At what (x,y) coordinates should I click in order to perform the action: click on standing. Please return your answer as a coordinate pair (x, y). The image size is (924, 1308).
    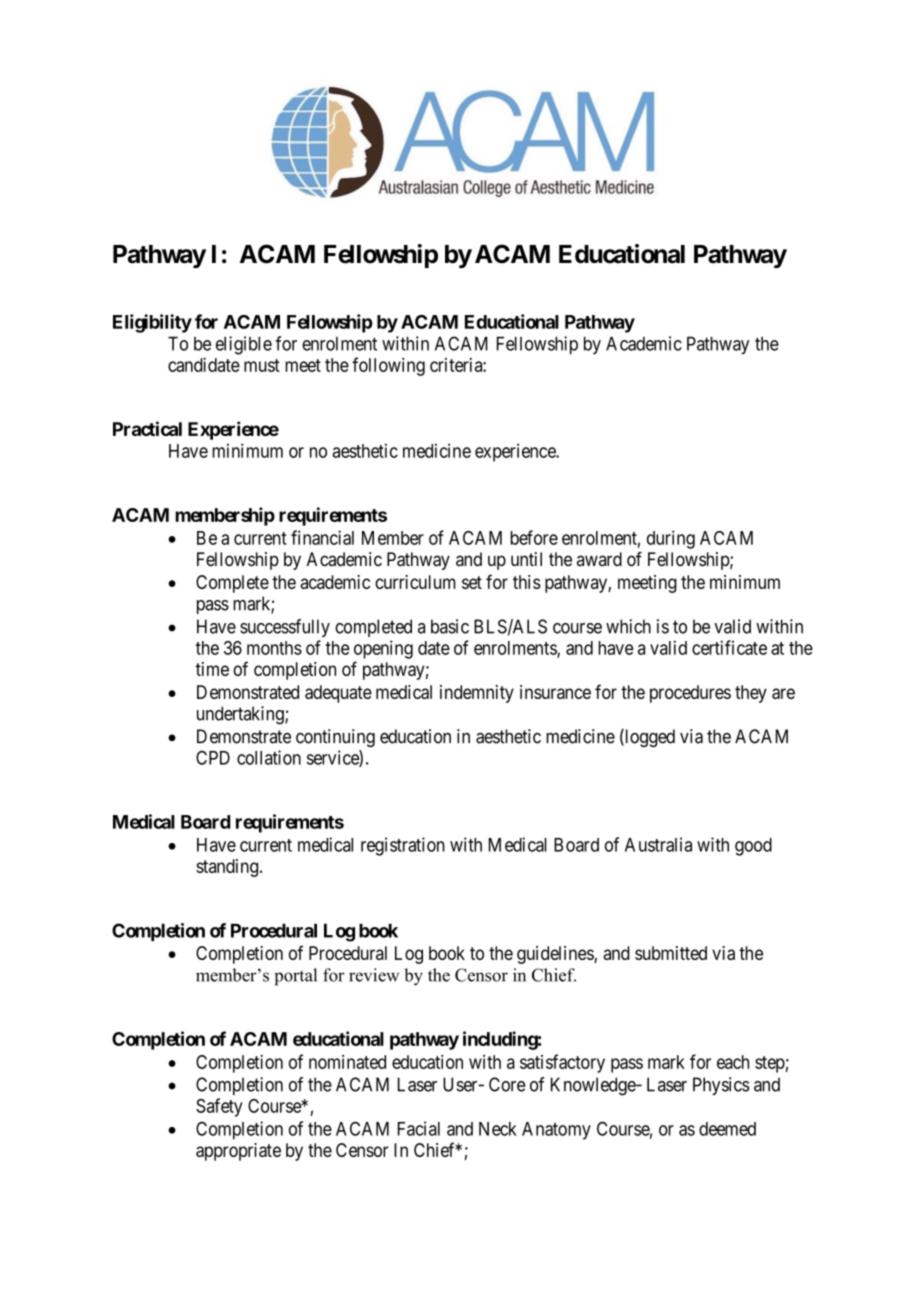
    Looking at the image, I should click on (227, 868).
